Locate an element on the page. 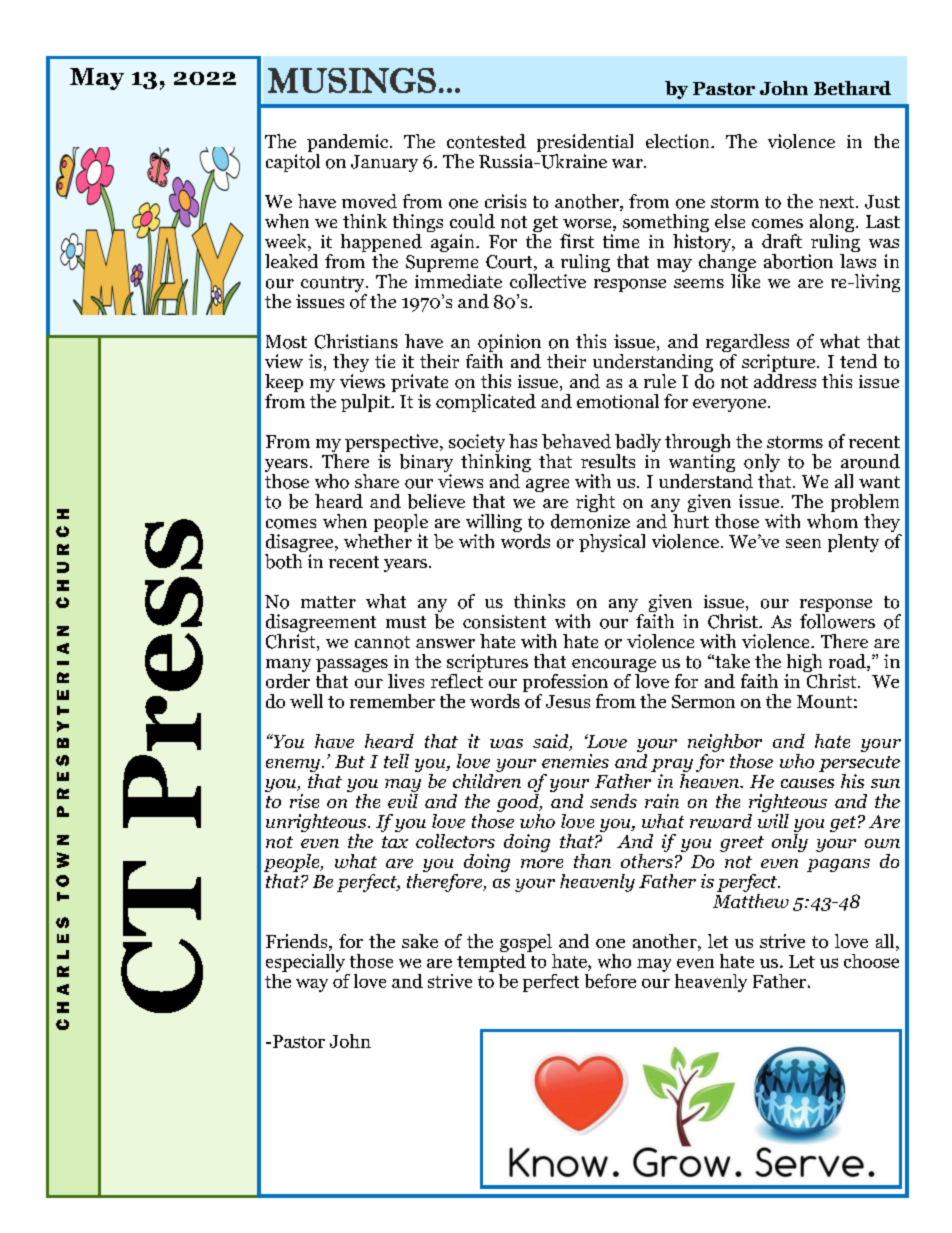 The image size is (952, 1233). before is located at coordinates (610, 981).
